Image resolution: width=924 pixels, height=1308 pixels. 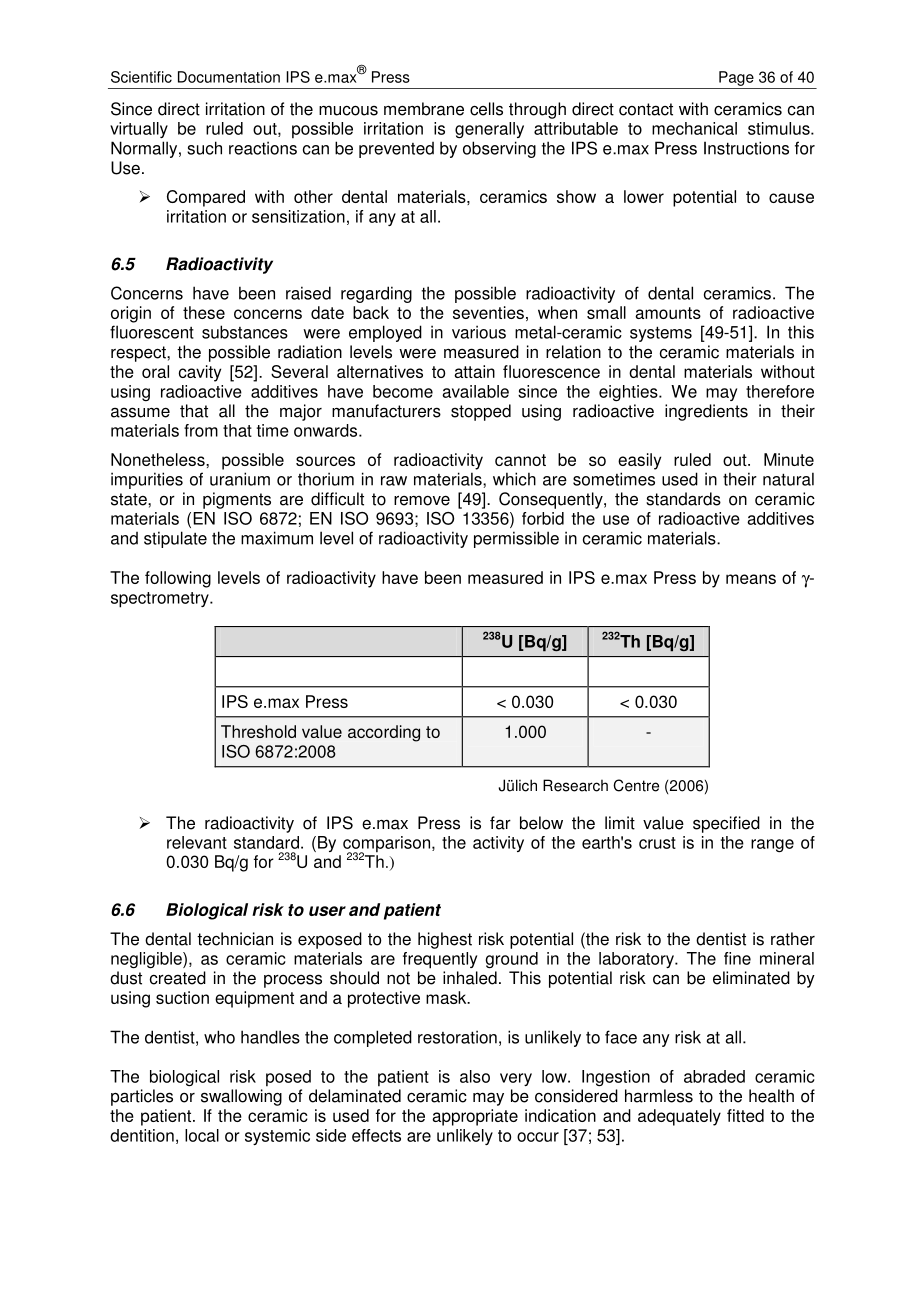 I want to click on Documentation, so click(x=229, y=77).
